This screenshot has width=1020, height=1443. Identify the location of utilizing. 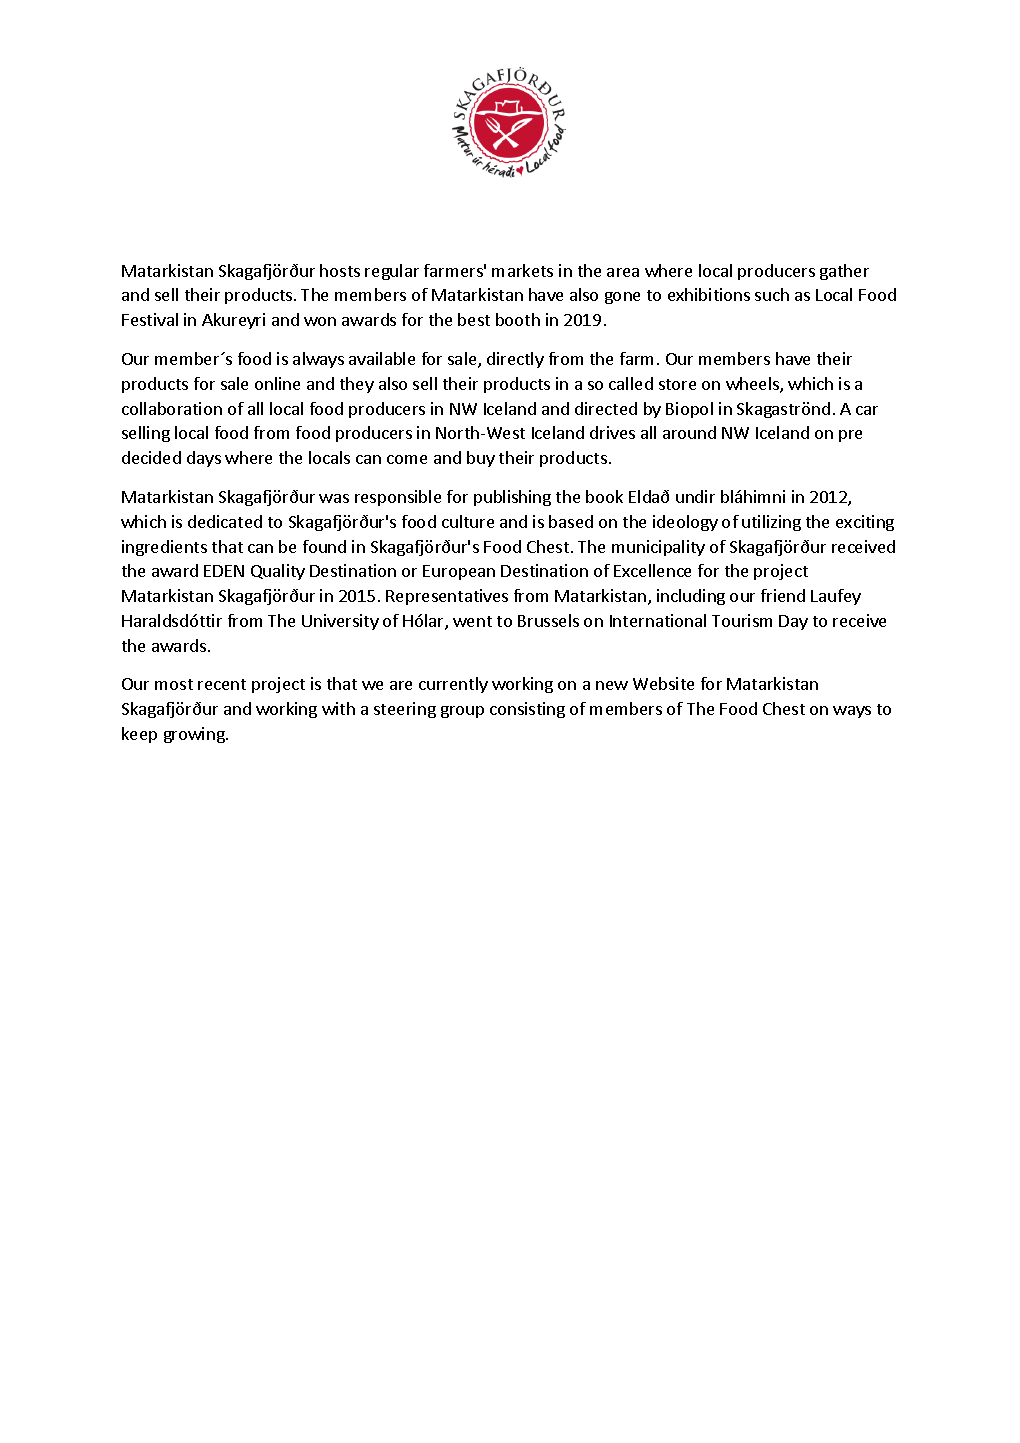
(771, 523).
